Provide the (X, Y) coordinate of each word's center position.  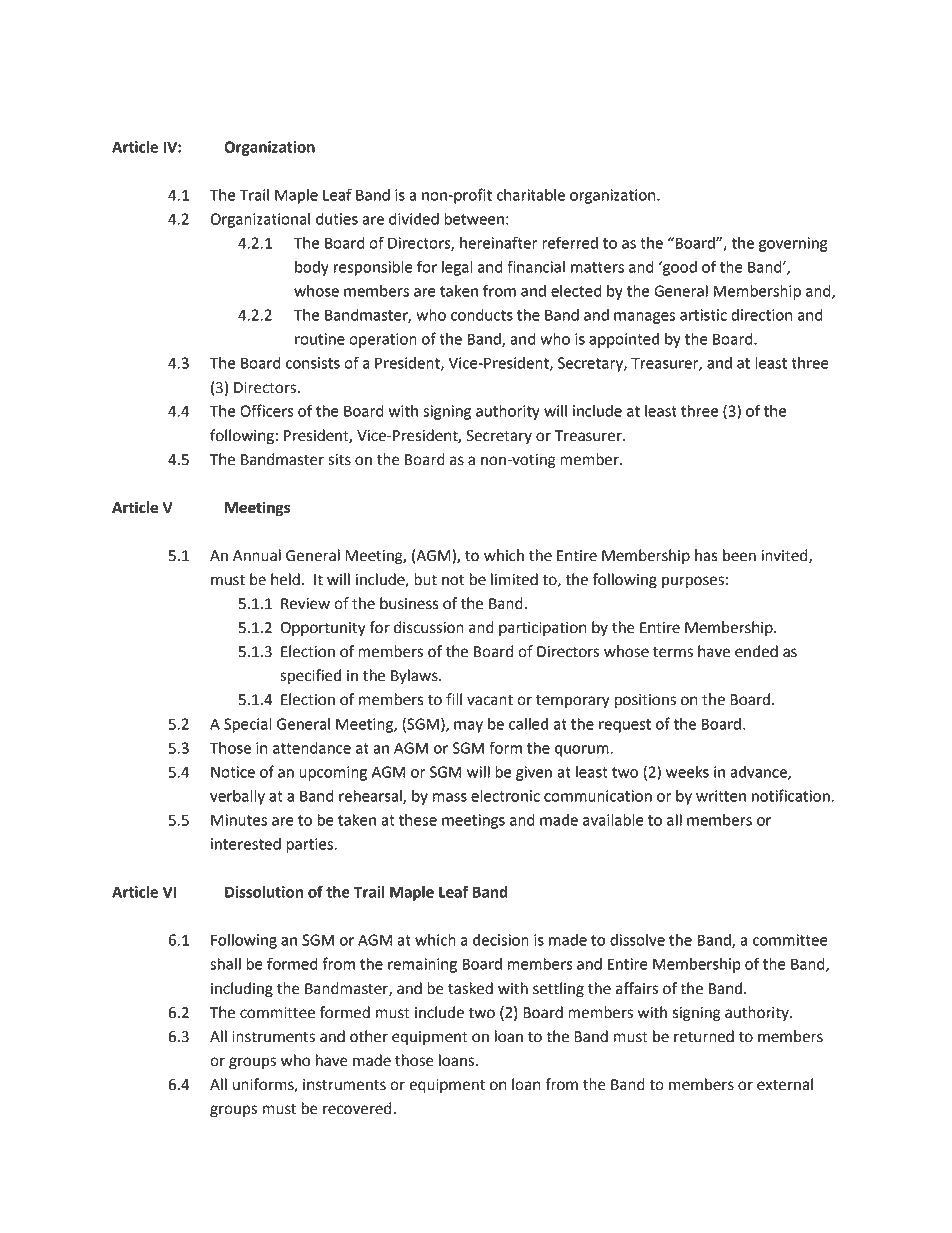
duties (337, 219)
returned (704, 1036)
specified (310, 677)
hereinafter (498, 242)
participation (542, 629)
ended (756, 651)
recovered (358, 1108)
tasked (470, 988)
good (679, 268)
